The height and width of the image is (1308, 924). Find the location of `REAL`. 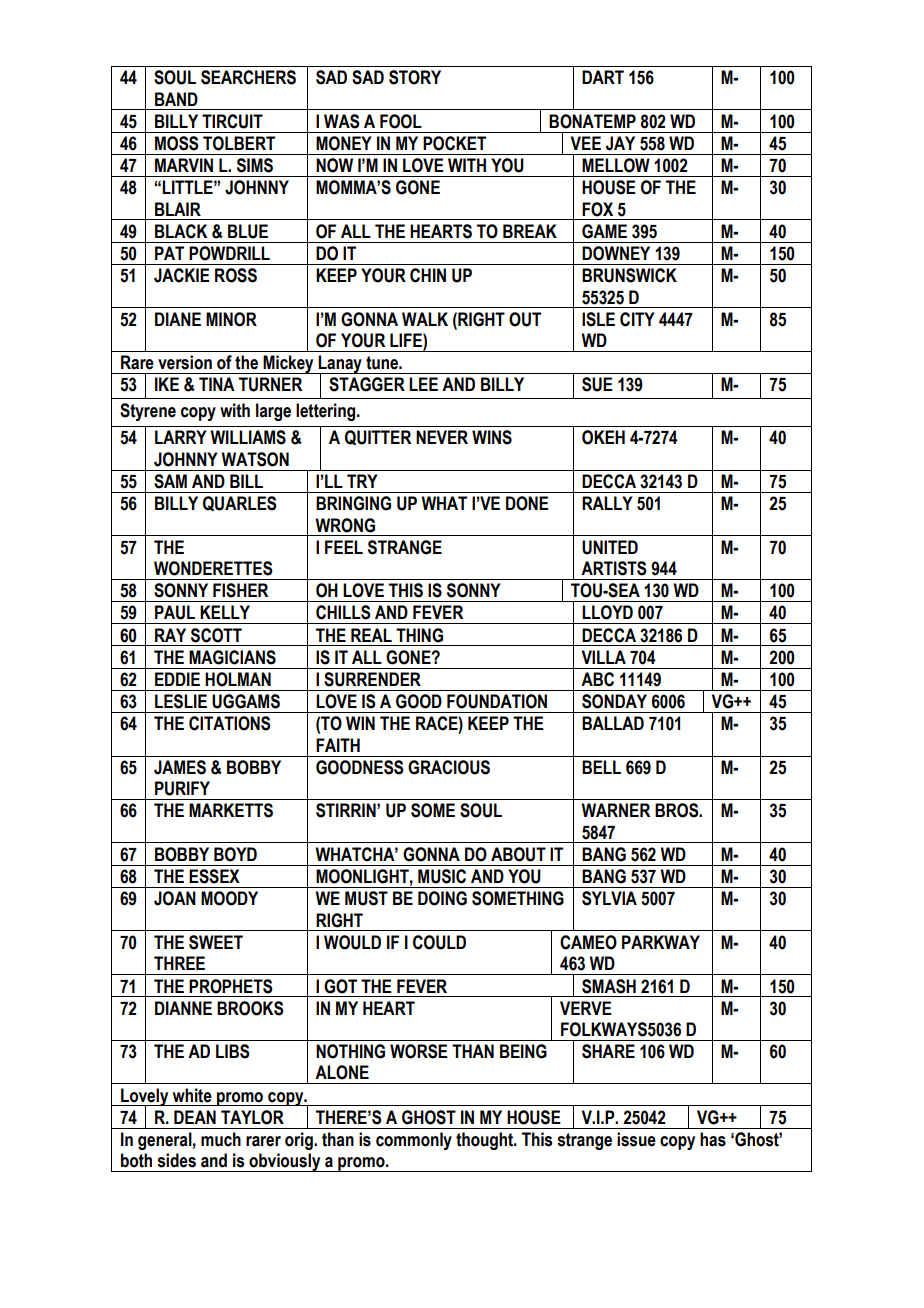

REAL is located at coordinates (371, 635).
